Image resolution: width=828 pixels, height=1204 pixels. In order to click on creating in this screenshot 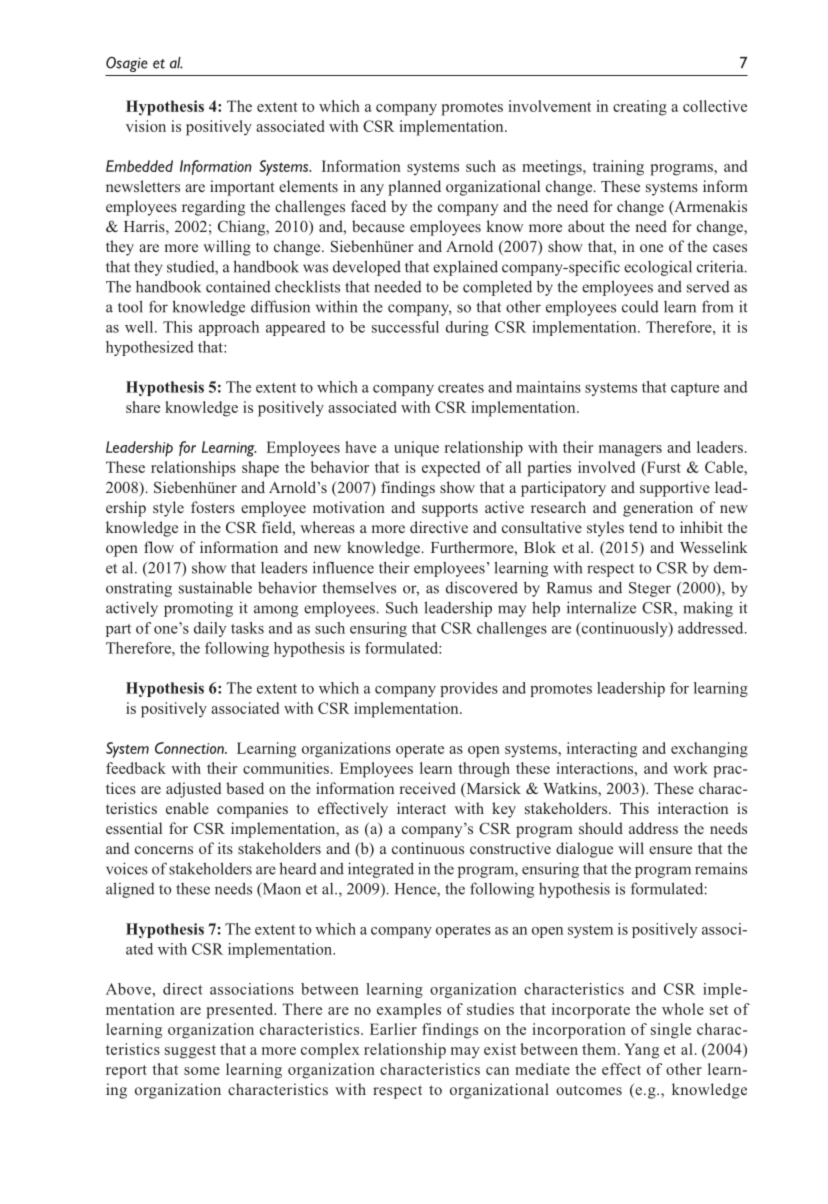, I will do `click(640, 108)`.
